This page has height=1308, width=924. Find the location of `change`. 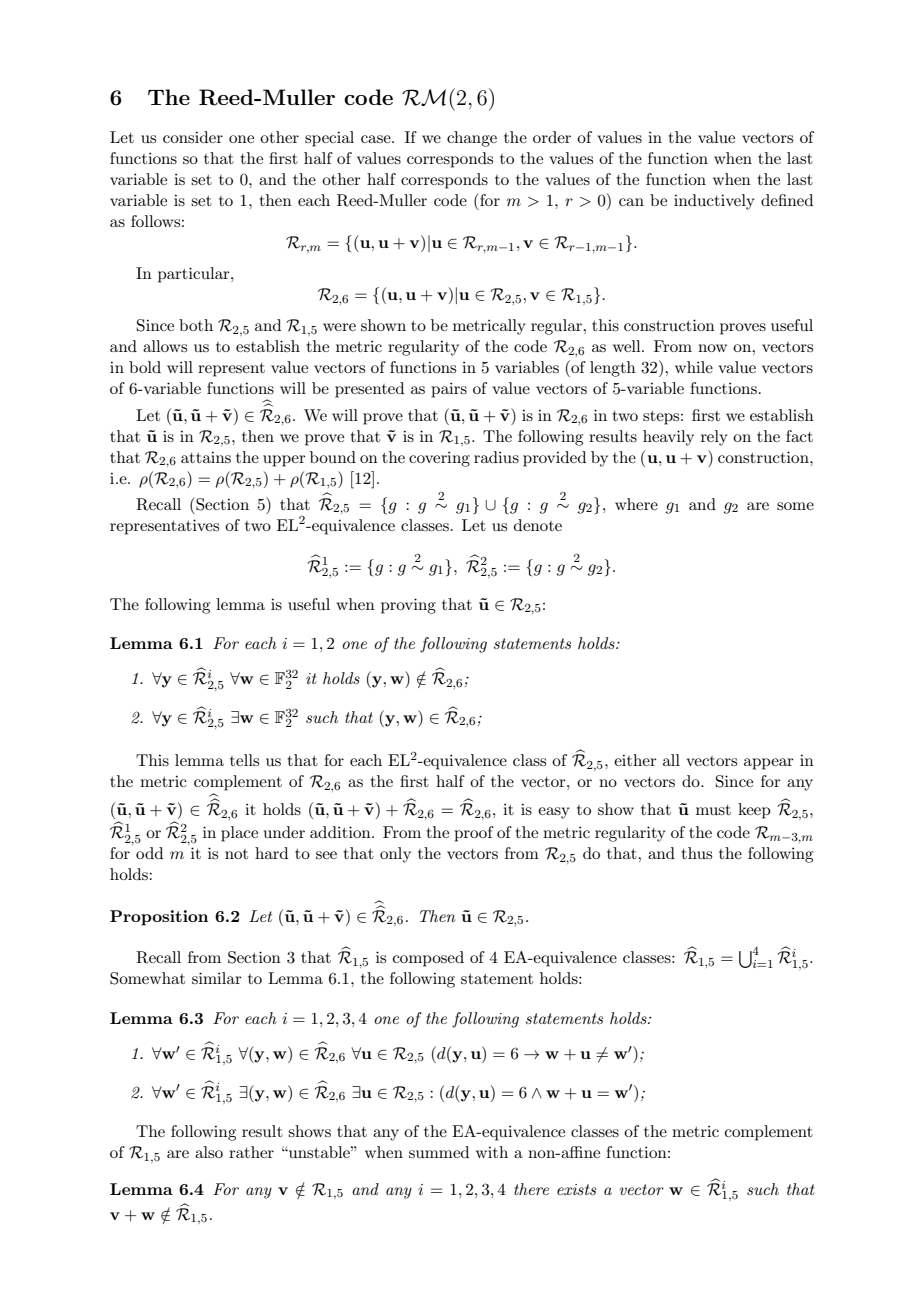

change is located at coordinates (472, 139).
